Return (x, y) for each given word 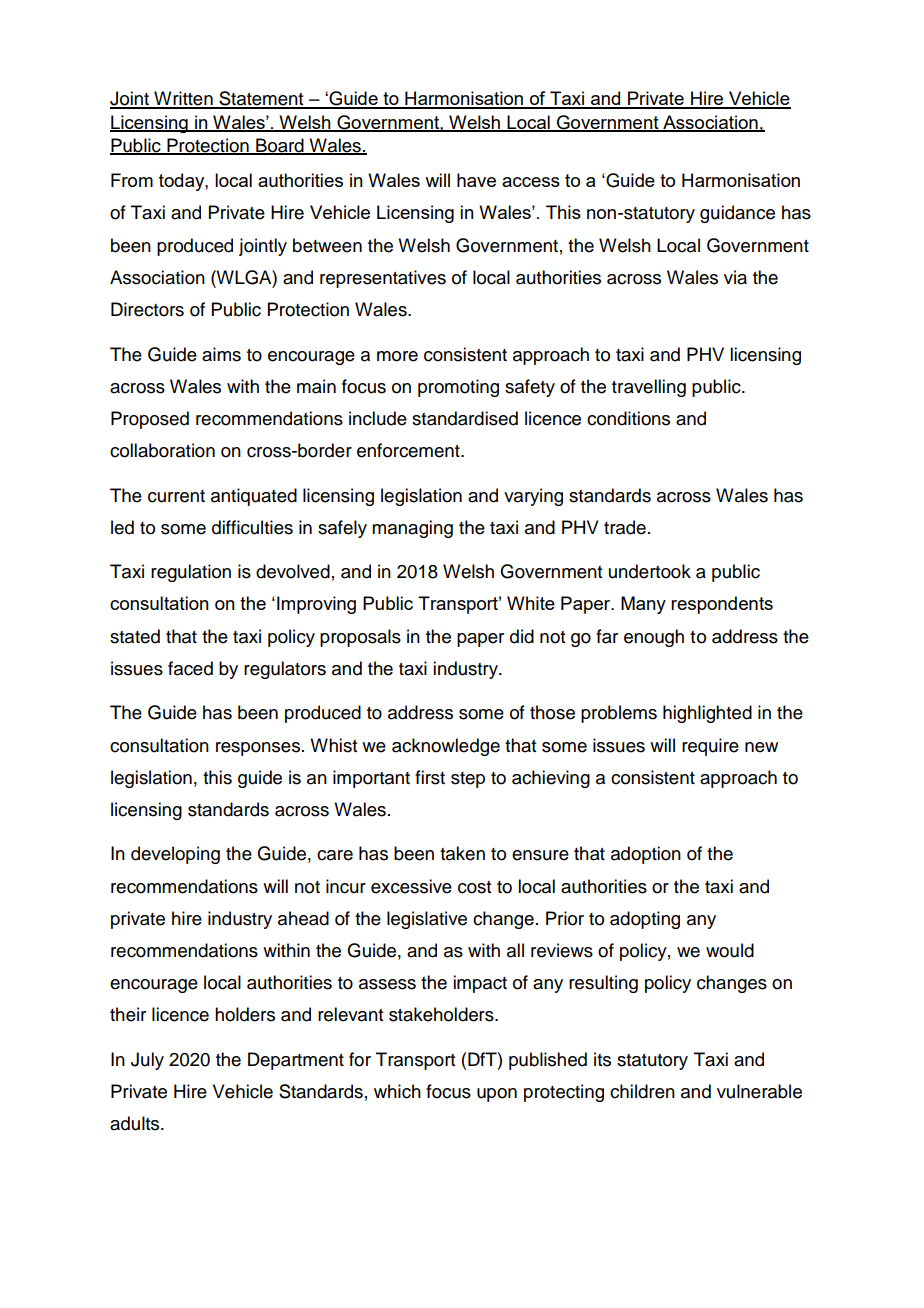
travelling (649, 388)
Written (183, 99)
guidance (737, 214)
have (476, 180)
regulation (191, 573)
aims (221, 354)
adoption (646, 855)
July (147, 1061)
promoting (458, 388)
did (522, 636)
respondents (722, 605)
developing (175, 855)
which (397, 1091)
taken (462, 853)
